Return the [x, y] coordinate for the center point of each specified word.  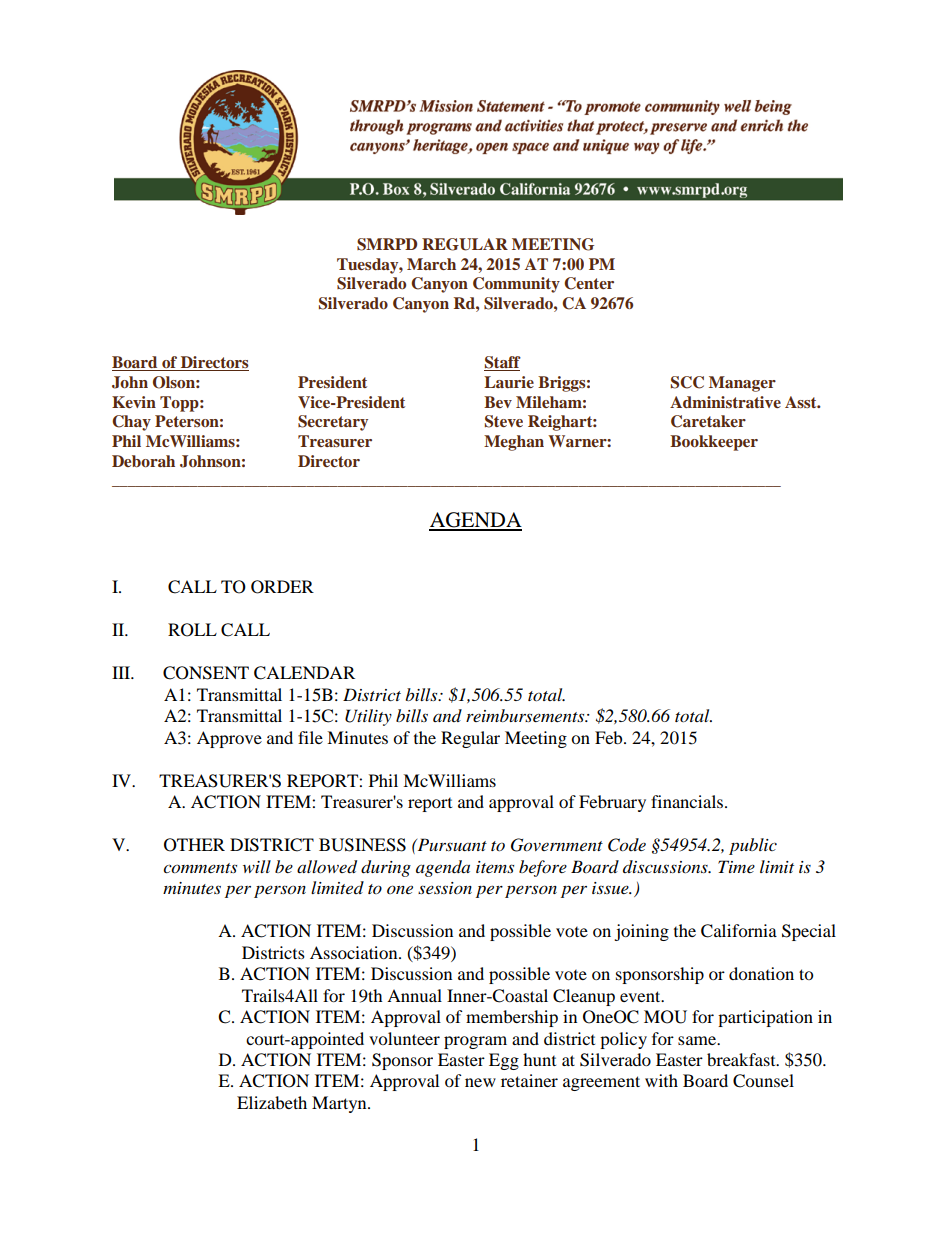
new [480, 1082]
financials [688, 801]
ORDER [282, 587]
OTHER [194, 845]
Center [589, 283]
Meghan [514, 443]
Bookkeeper [714, 443]
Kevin [134, 402]
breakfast [742, 1059]
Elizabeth [272, 1102]
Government [557, 845]
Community [516, 285]
